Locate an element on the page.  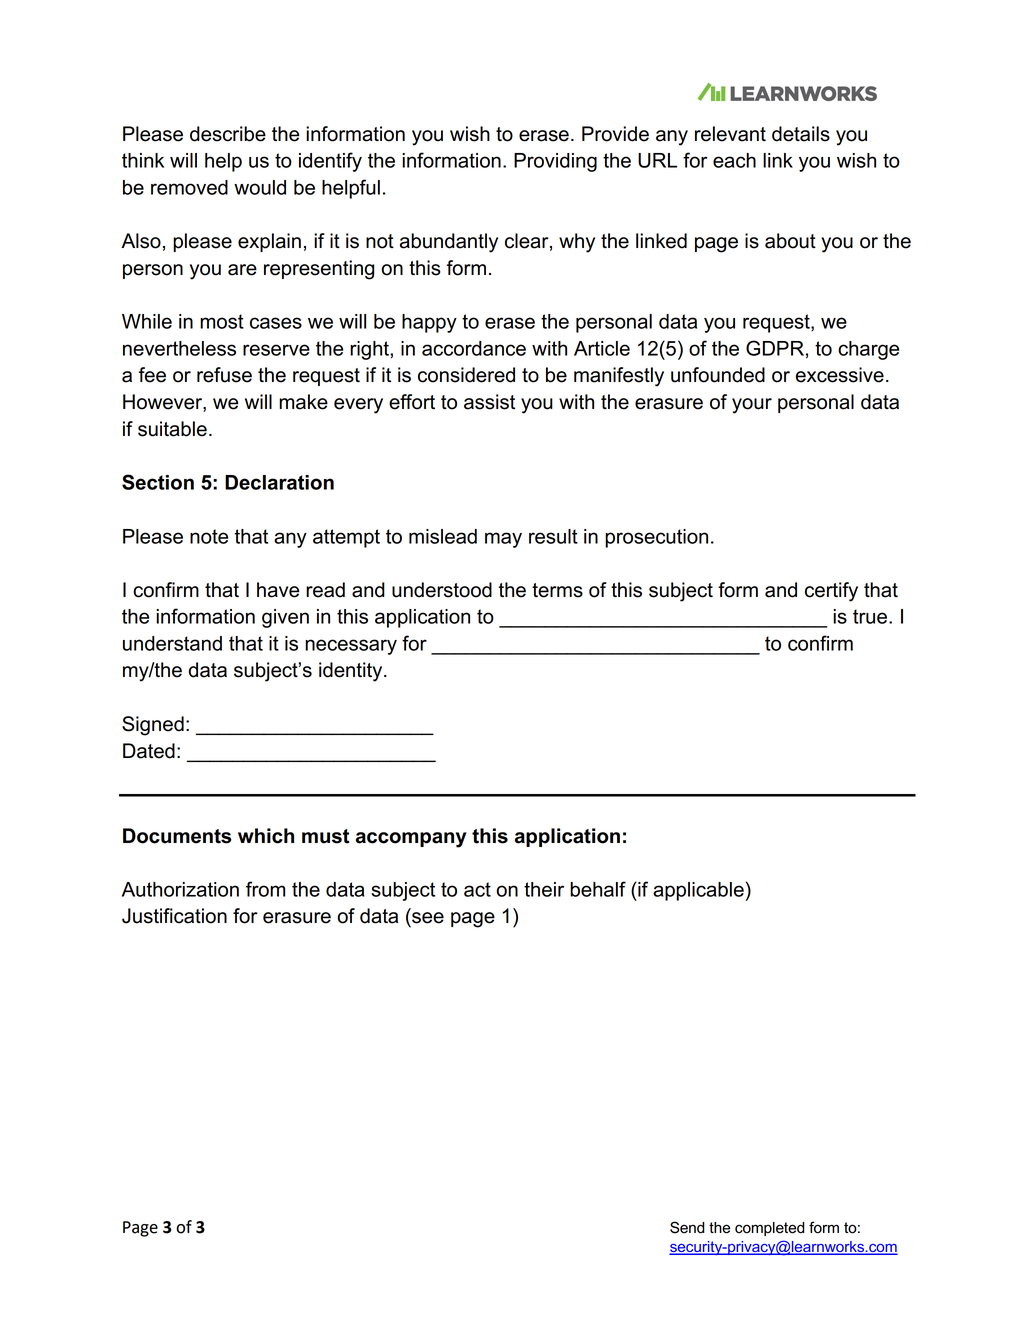
completed is located at coordinates (770, 1229).
